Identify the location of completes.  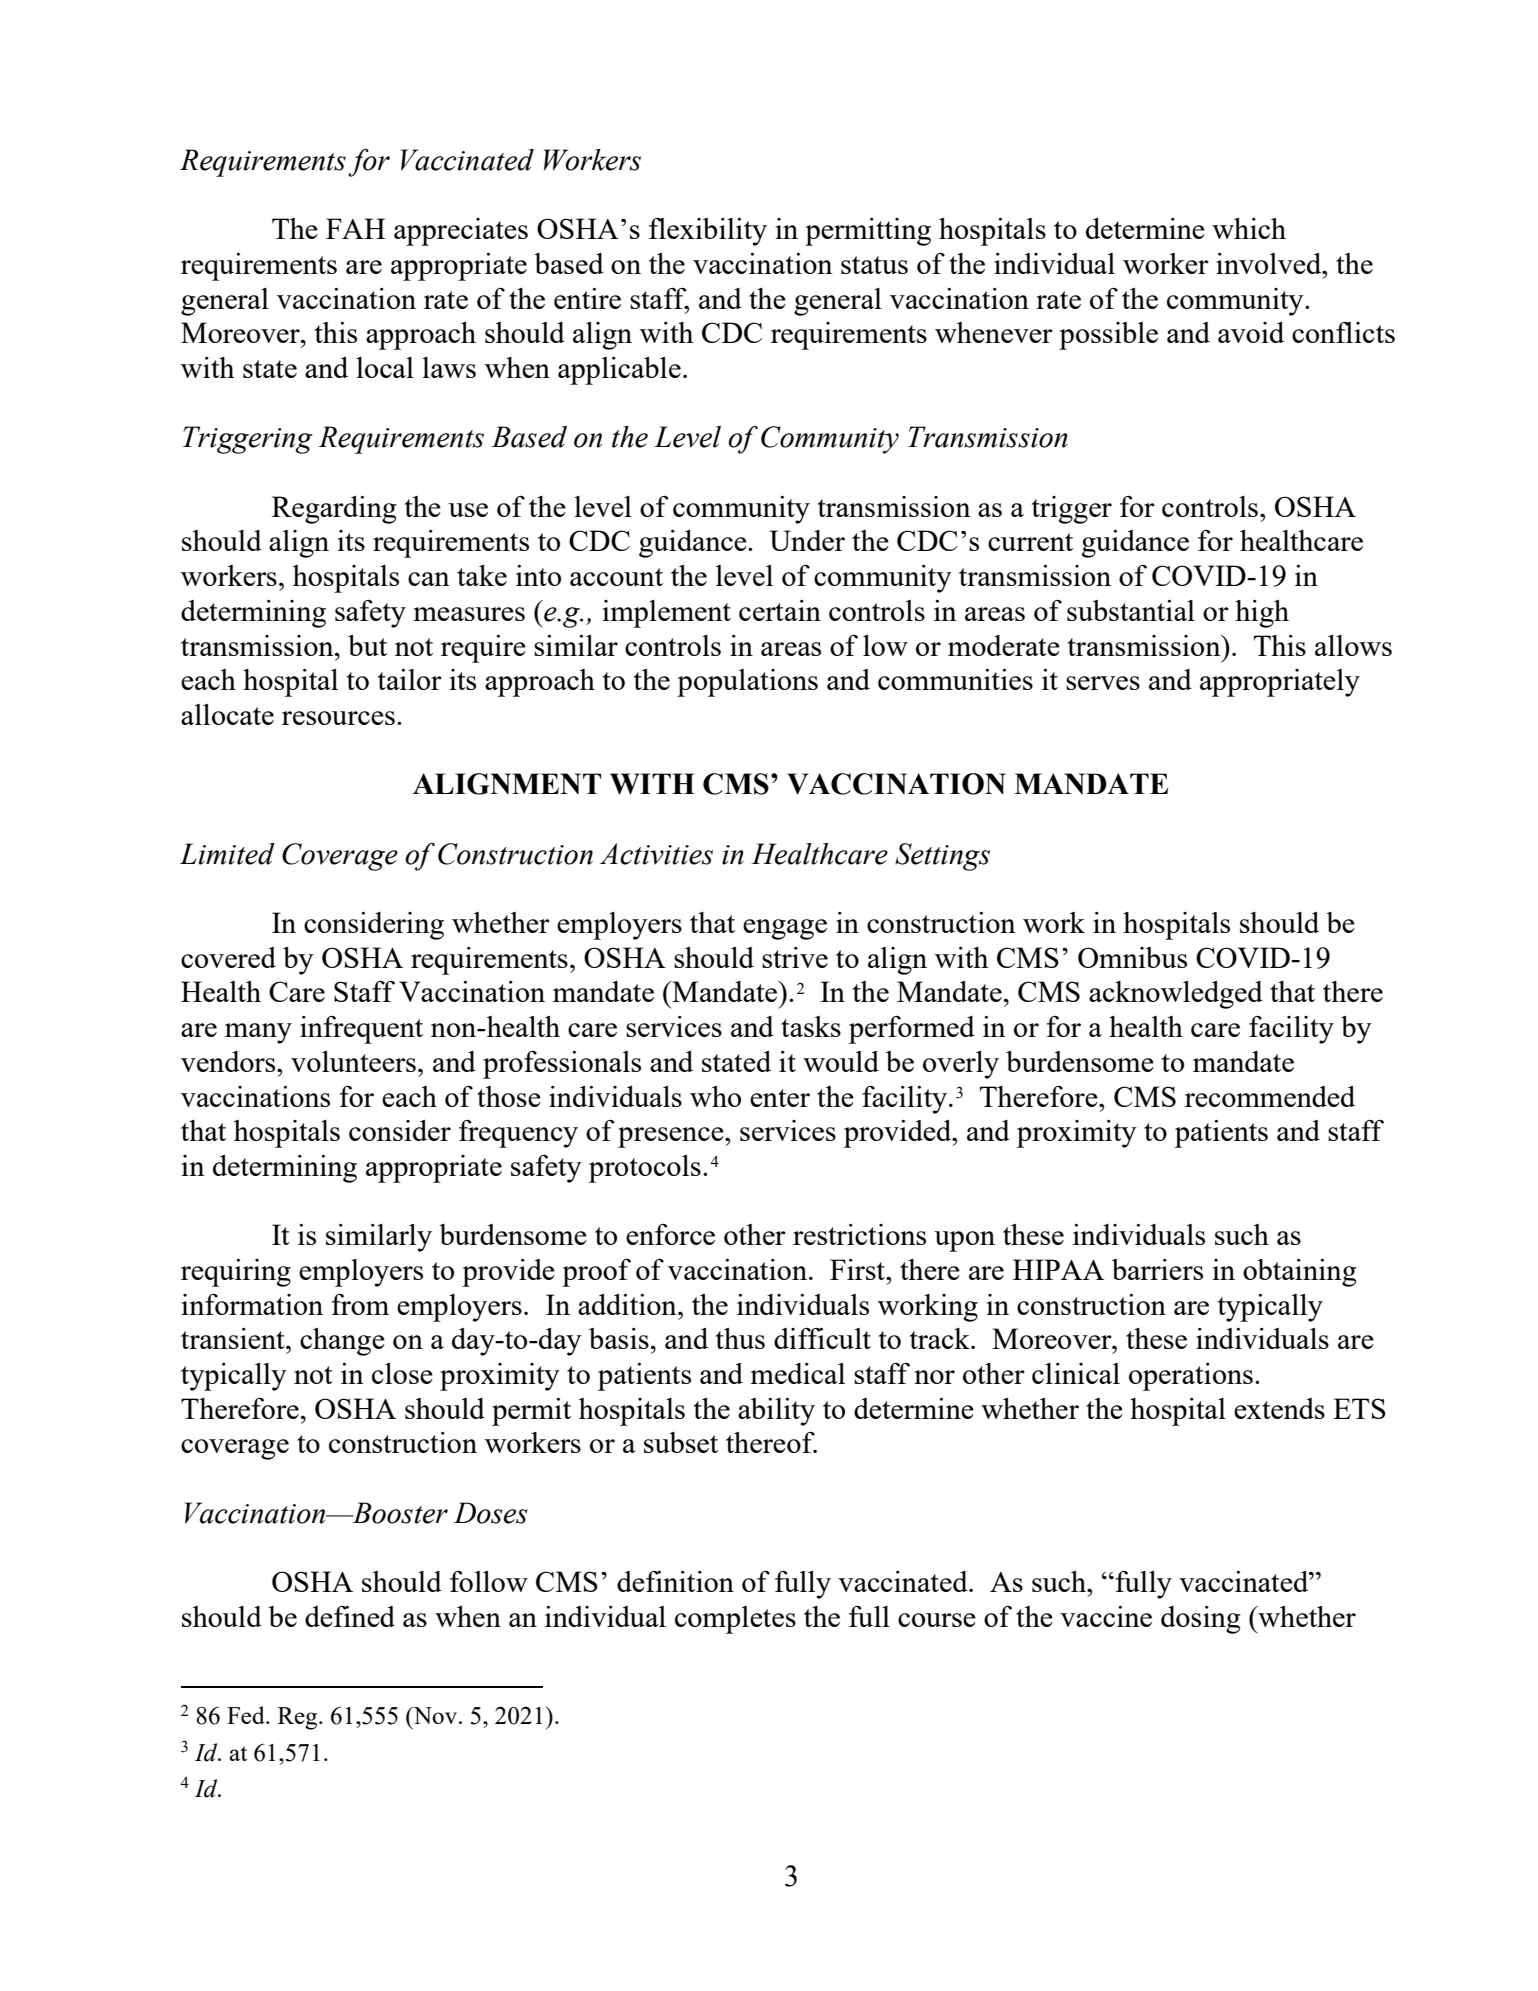
(735, 1620).
